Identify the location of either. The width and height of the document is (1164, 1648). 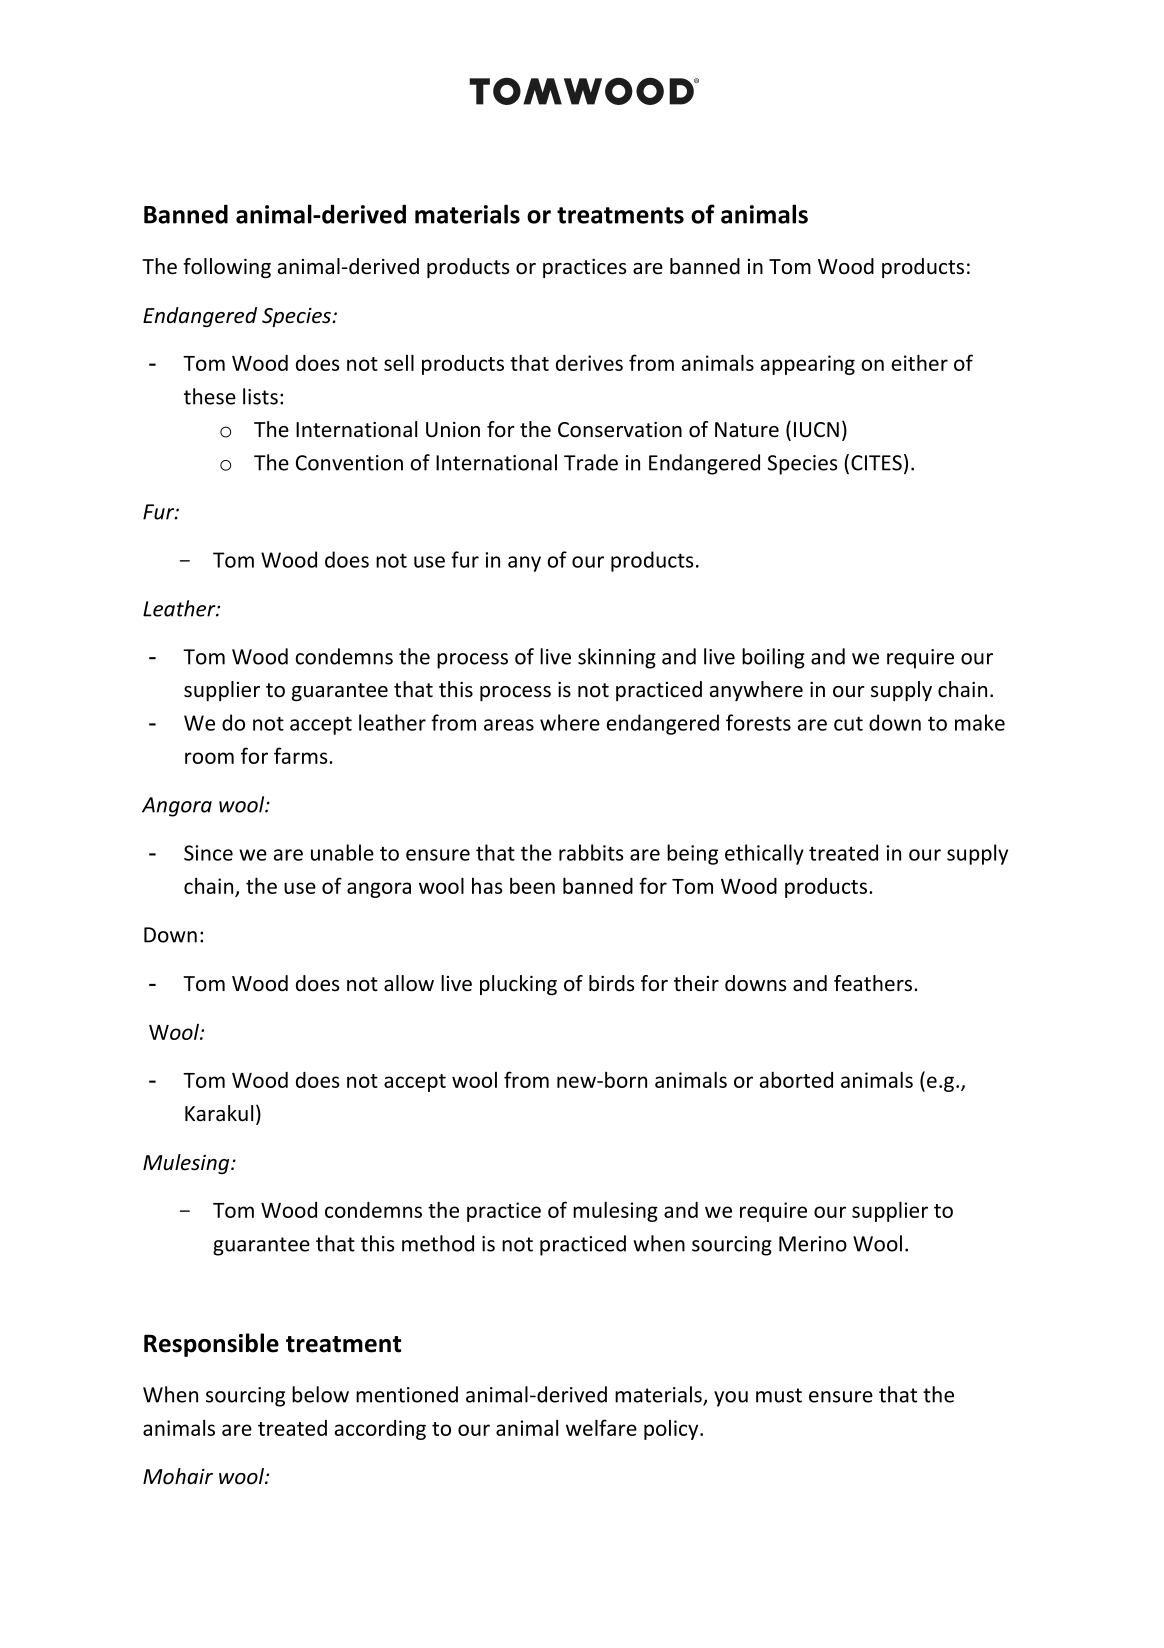
(920, 362).
